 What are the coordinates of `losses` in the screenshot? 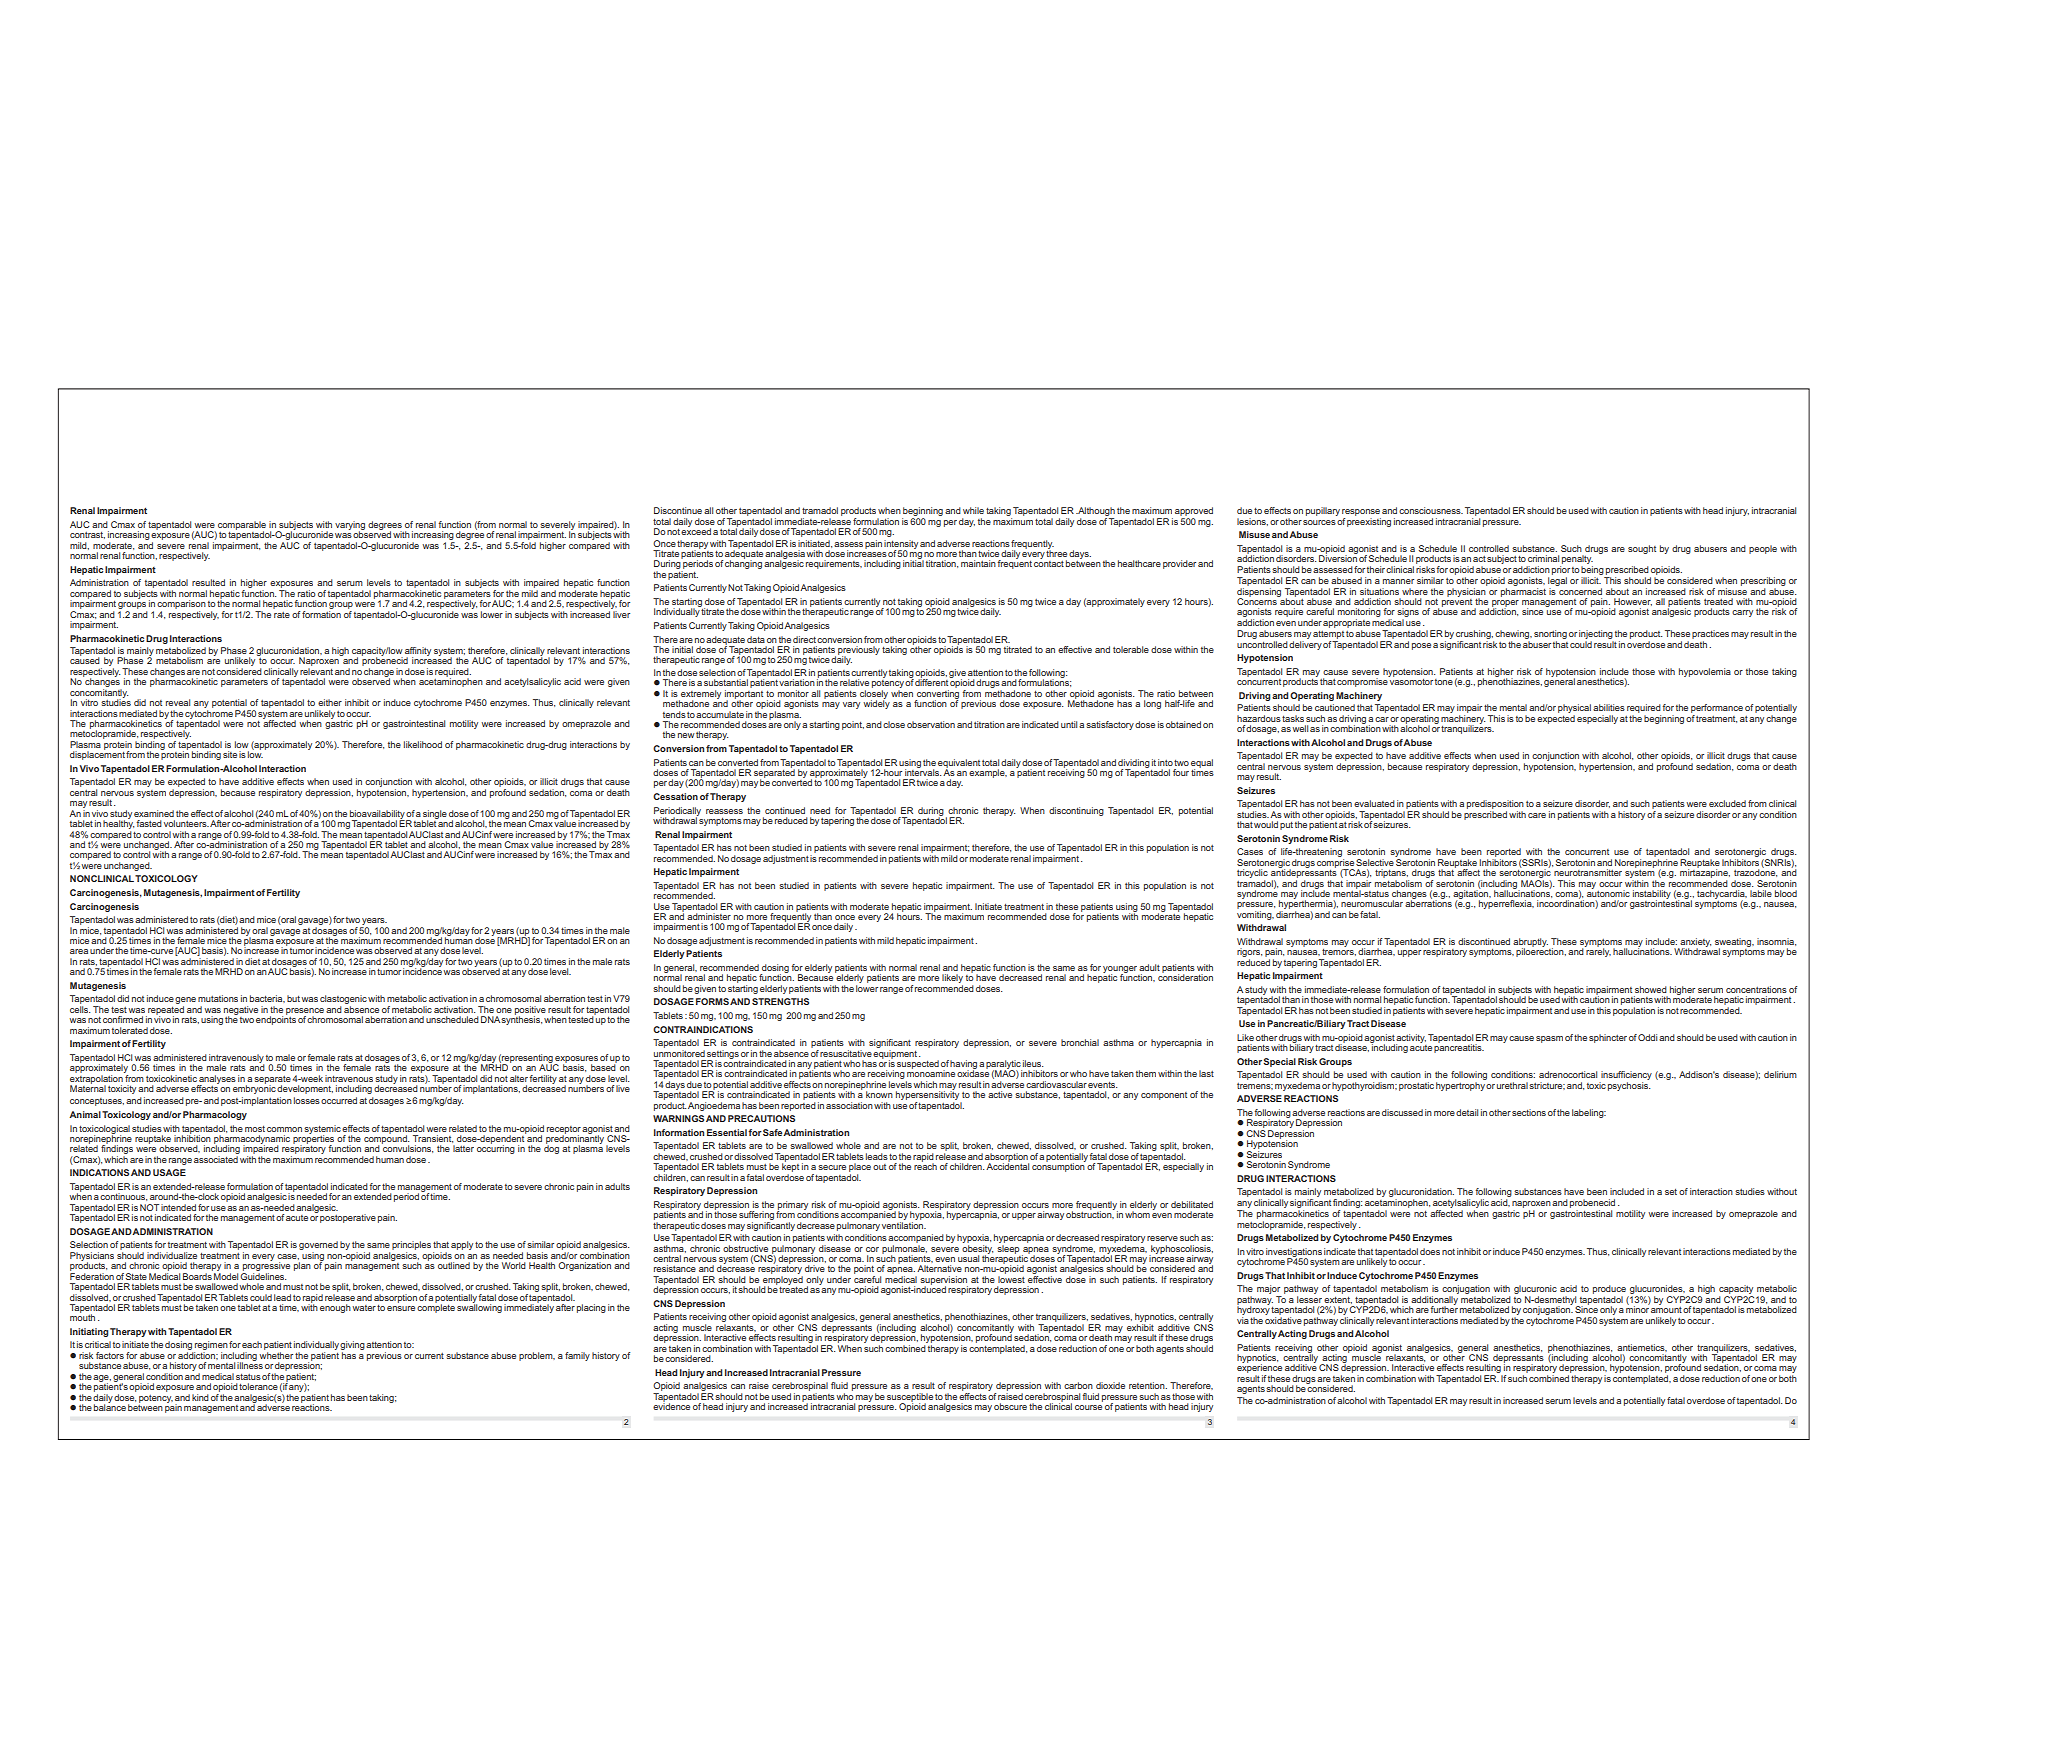 It's located at (307, 1100).
